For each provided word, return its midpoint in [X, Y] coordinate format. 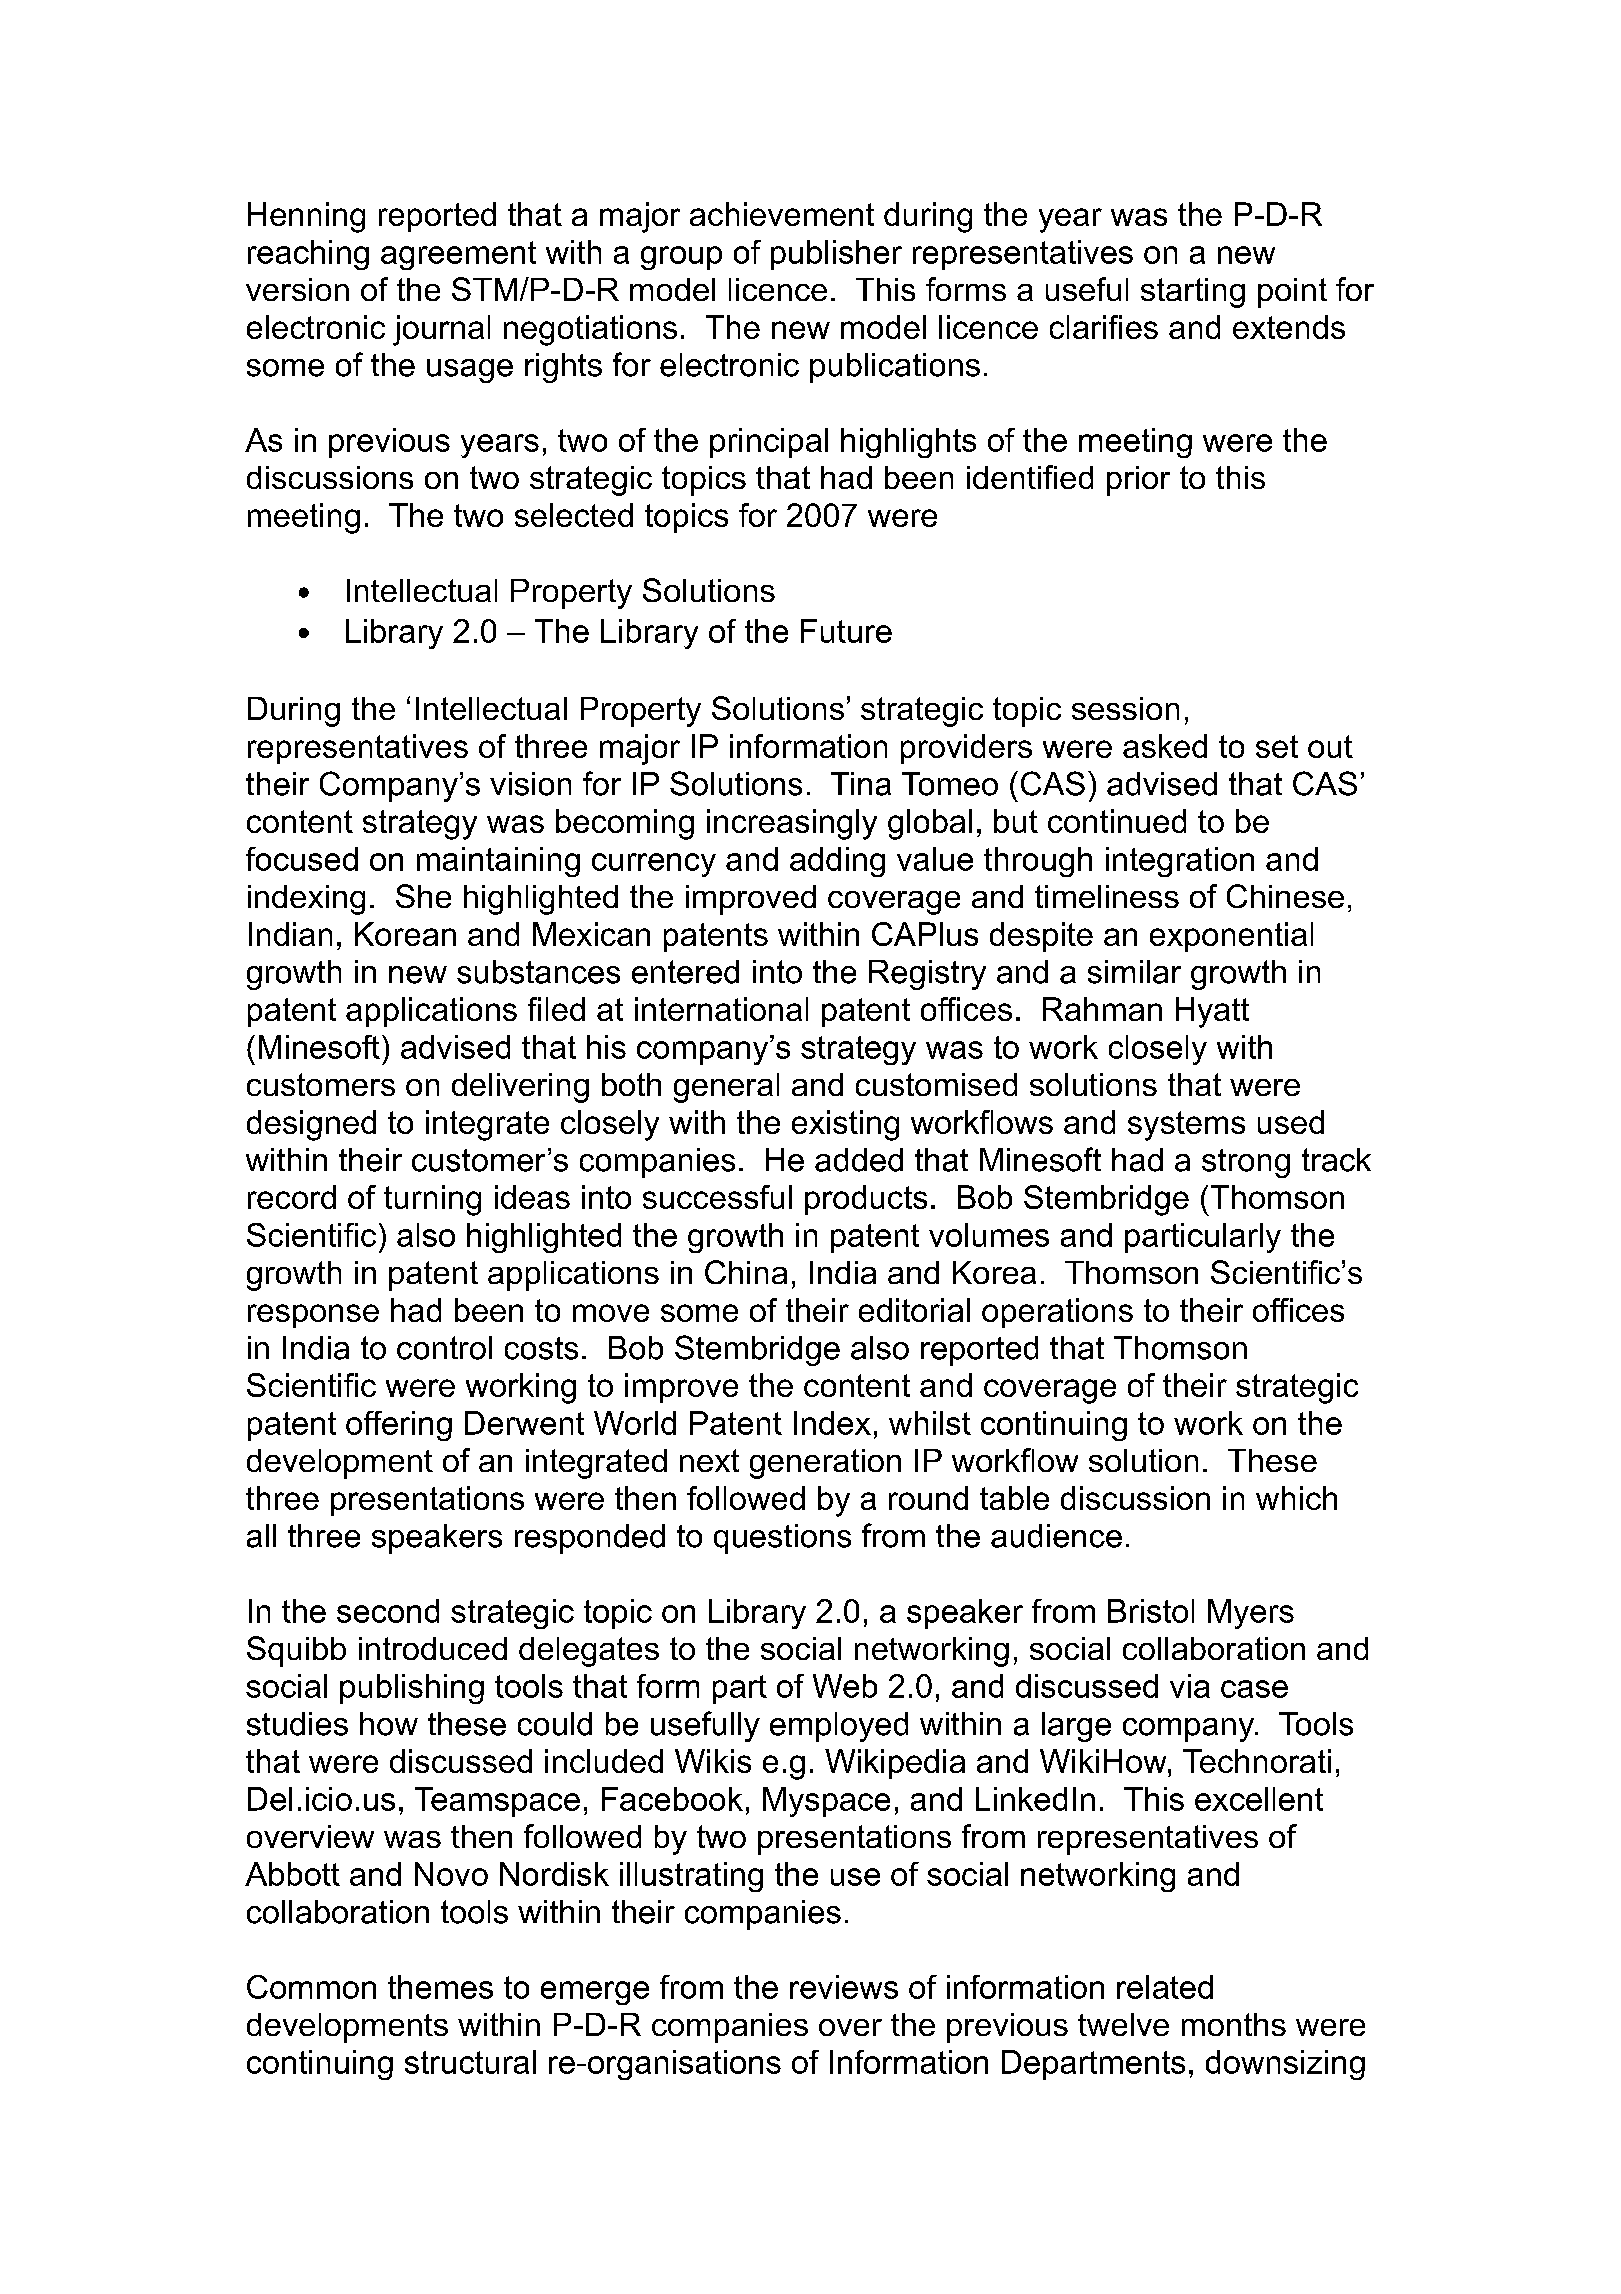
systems [1186, 1126]
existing [845, 1125]
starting [1193, 293]
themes [440, 1987]
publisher [836, 255]
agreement [458, 255]
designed [311, 1125]
